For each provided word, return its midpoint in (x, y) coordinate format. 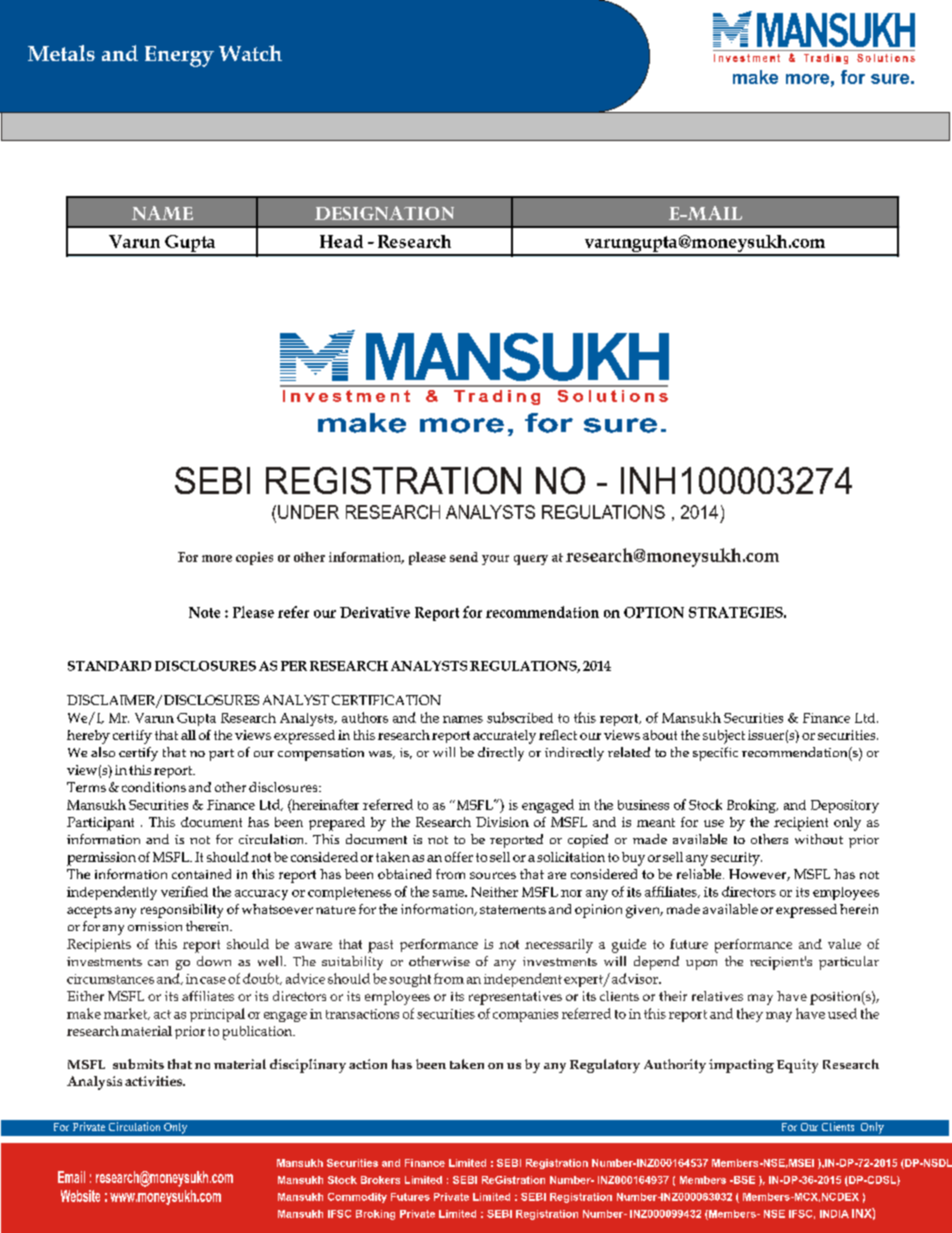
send (464, 557)
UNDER (308, 512)
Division (502, 822)
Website (80, 1196)
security (736, 859)
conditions (154, 787)
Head (341, 241)
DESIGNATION (384, 213)
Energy (179, 56)
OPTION (654, 612)
